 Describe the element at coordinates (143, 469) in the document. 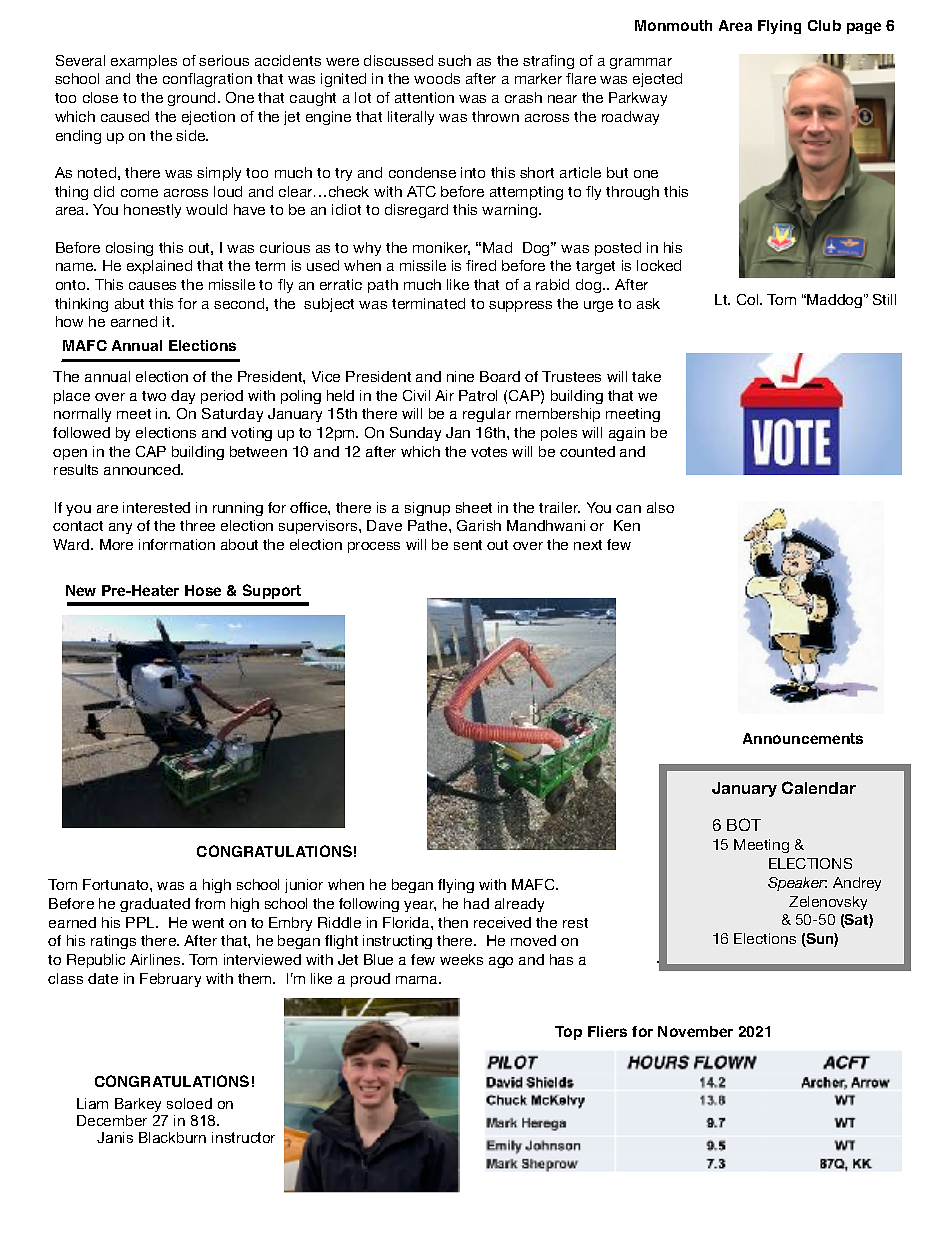

I see `announced` at that location.
